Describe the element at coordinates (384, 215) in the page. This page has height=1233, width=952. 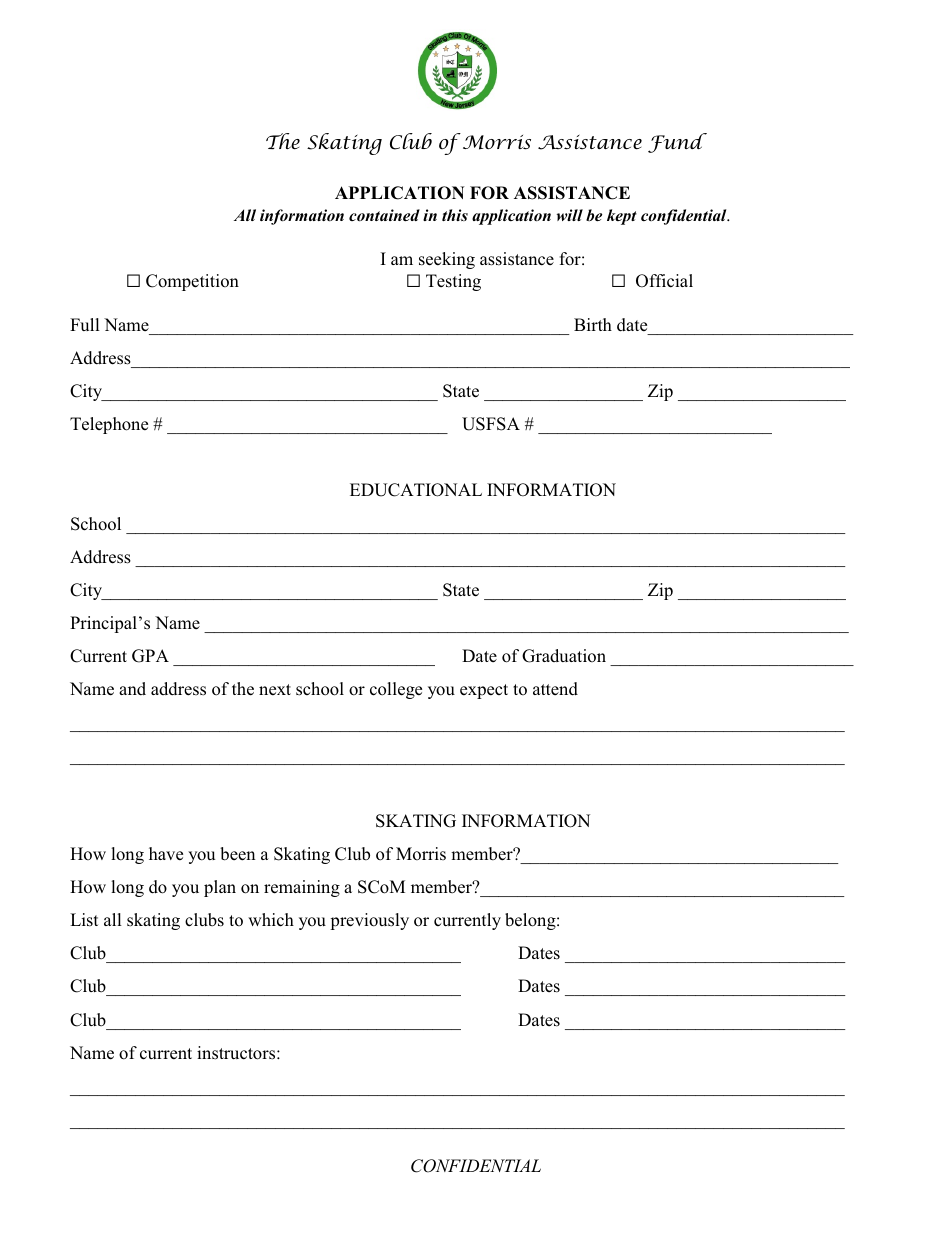
I see `contained` at that location.
